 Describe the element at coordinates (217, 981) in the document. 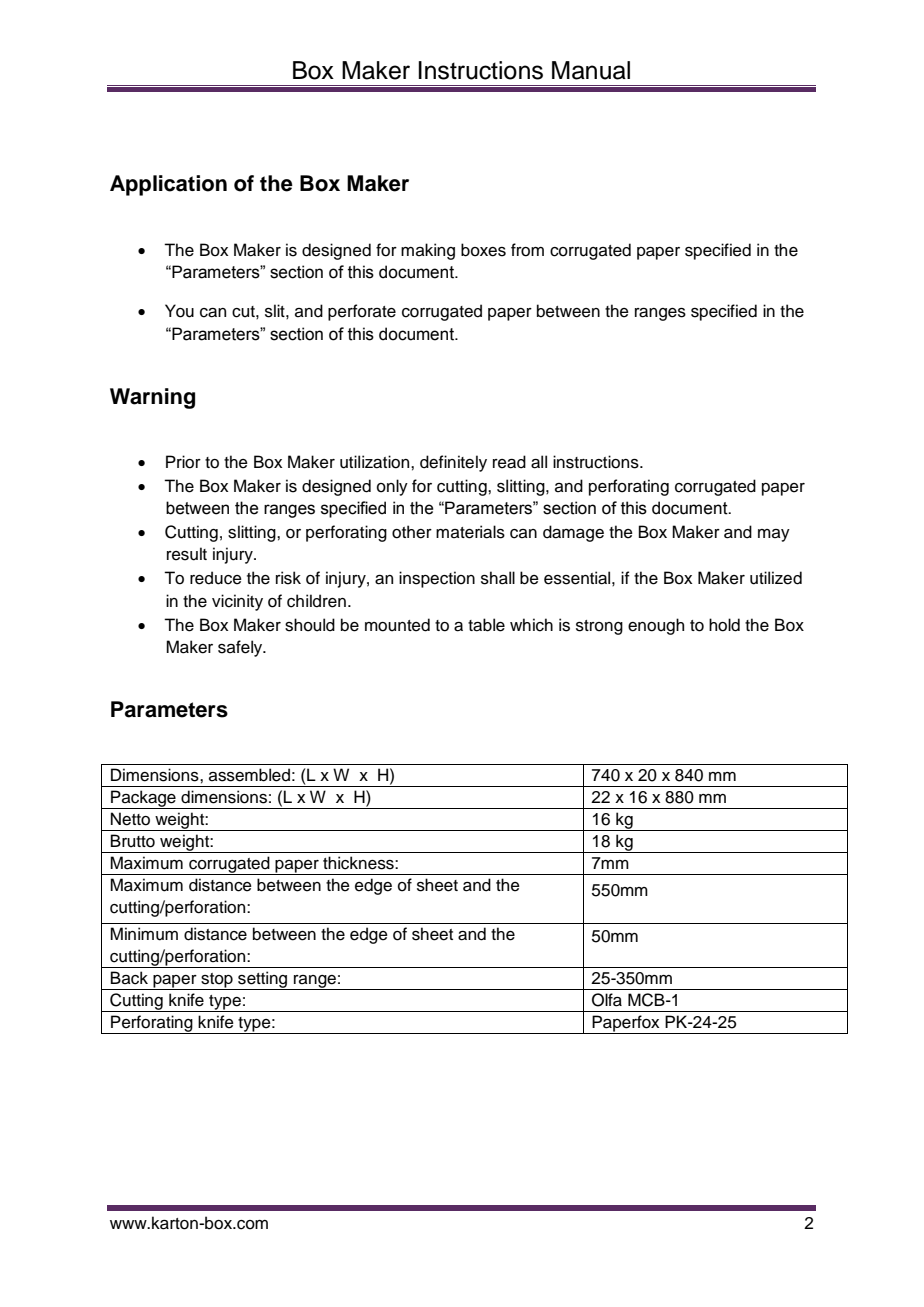

I see `stop` at that location.
